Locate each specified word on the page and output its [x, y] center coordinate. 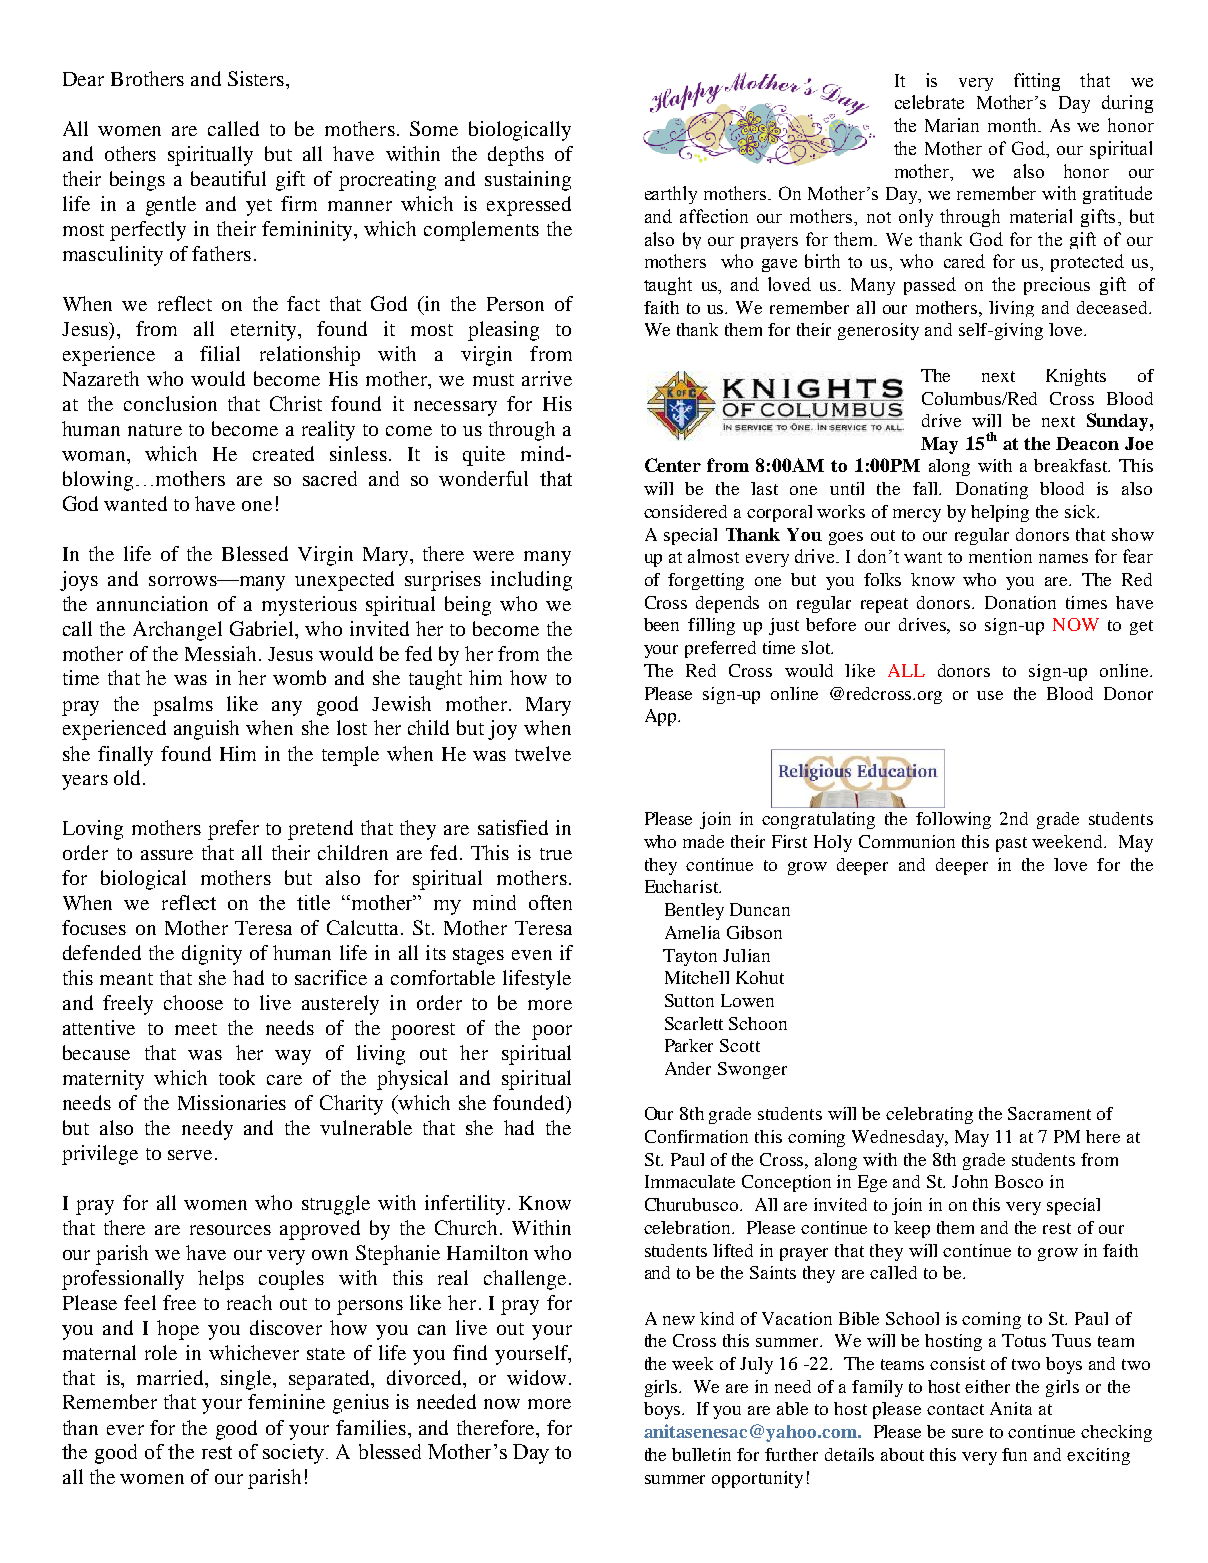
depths [516, 156]
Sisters [256, 78]
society [295, 1454]
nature [155, 430]
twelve [543, 753]
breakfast [1072, 465]
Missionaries [232, 1102]
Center [673, 465]
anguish [206, 730]
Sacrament [1049, 1113]
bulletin [701, 1454]
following [953, 820]
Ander [688, 1068]
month [1014, 125]
